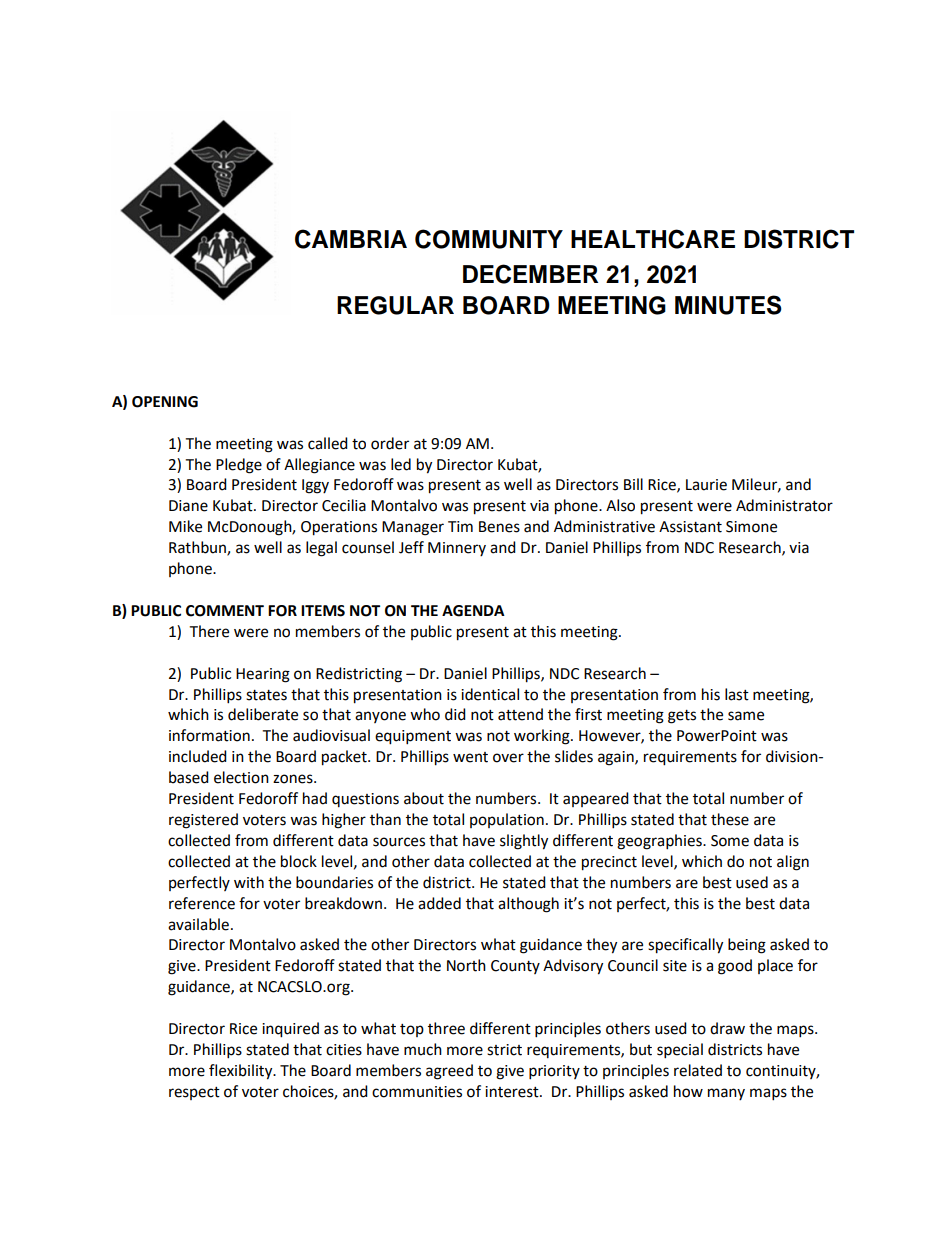  I want to click on agreed, so click(449, 1072).
